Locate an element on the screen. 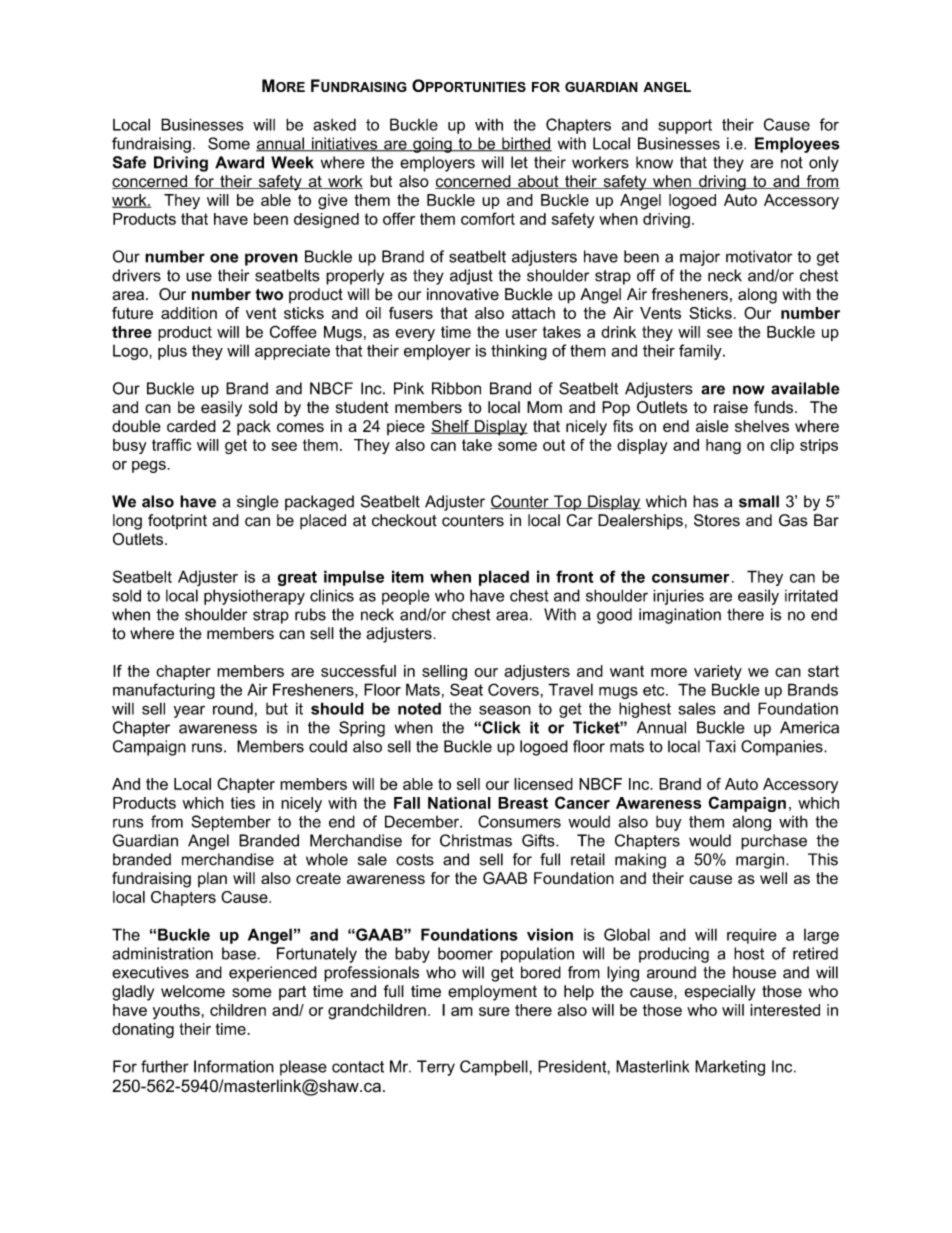 The height and width of the screenshot is (1233, 952). Taxi is located at coordinates (721, 746).
